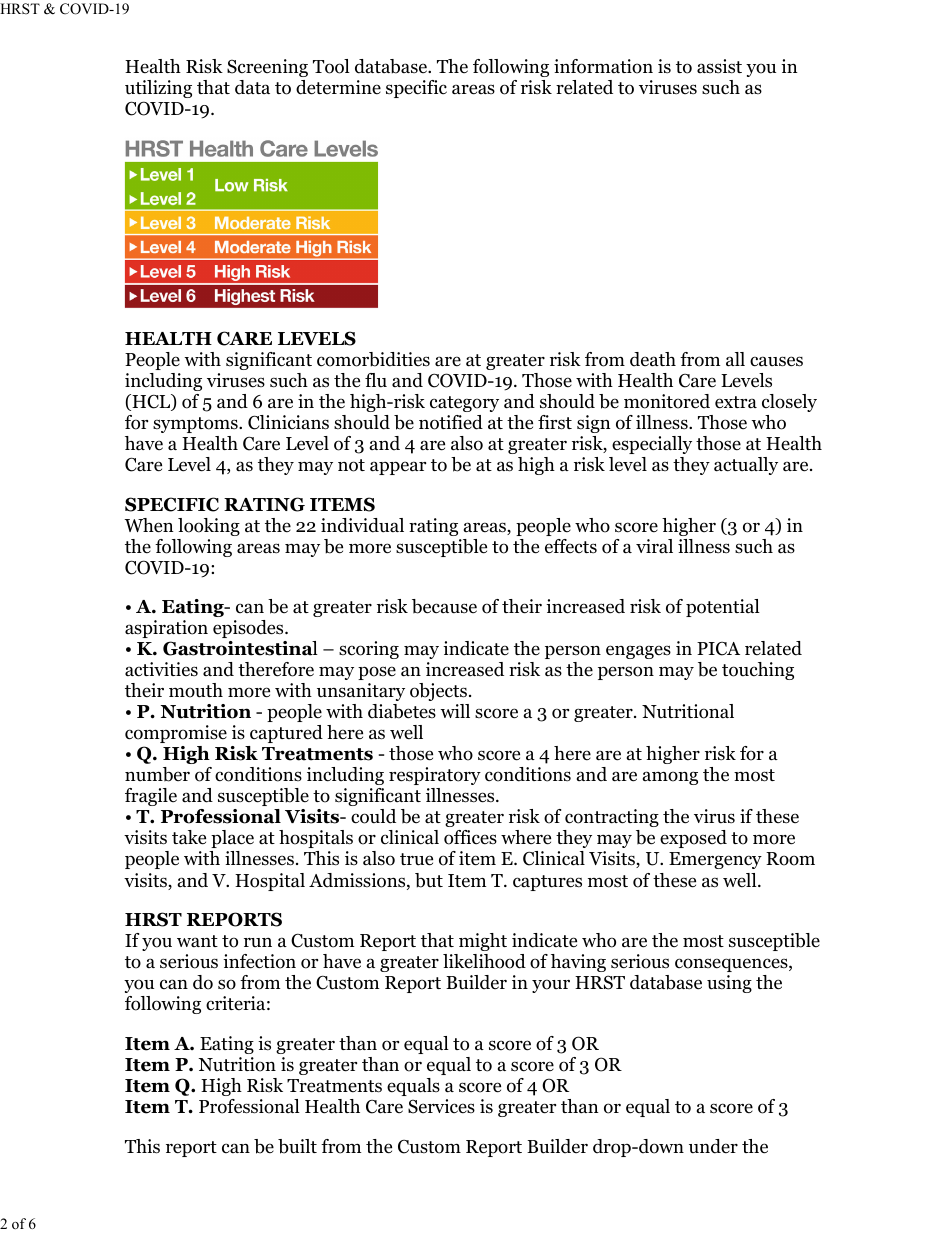  What do you see at coordinates (444, 606) in the screenshot?
I see `because` at bounding box center [444, 606].
